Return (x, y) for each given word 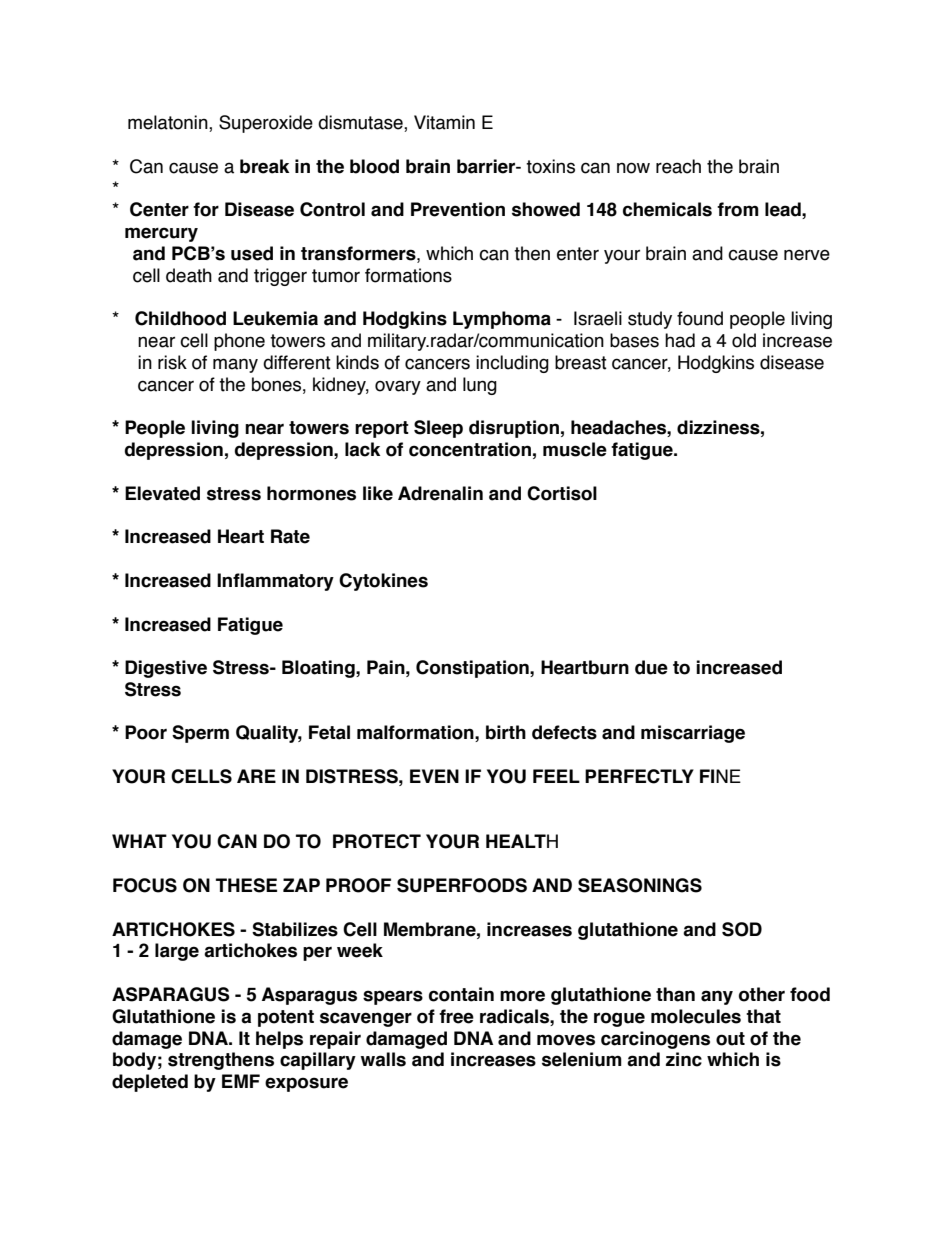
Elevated (162, 493)
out (730, 1039)
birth (506, 732)
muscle (575, 449)
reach (678, 166)
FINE (720, 776)
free (456, 1016)
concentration (470, 449)
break (264, 166)
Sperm (200, 734)
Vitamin (444, 122)
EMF (241, 1081)
